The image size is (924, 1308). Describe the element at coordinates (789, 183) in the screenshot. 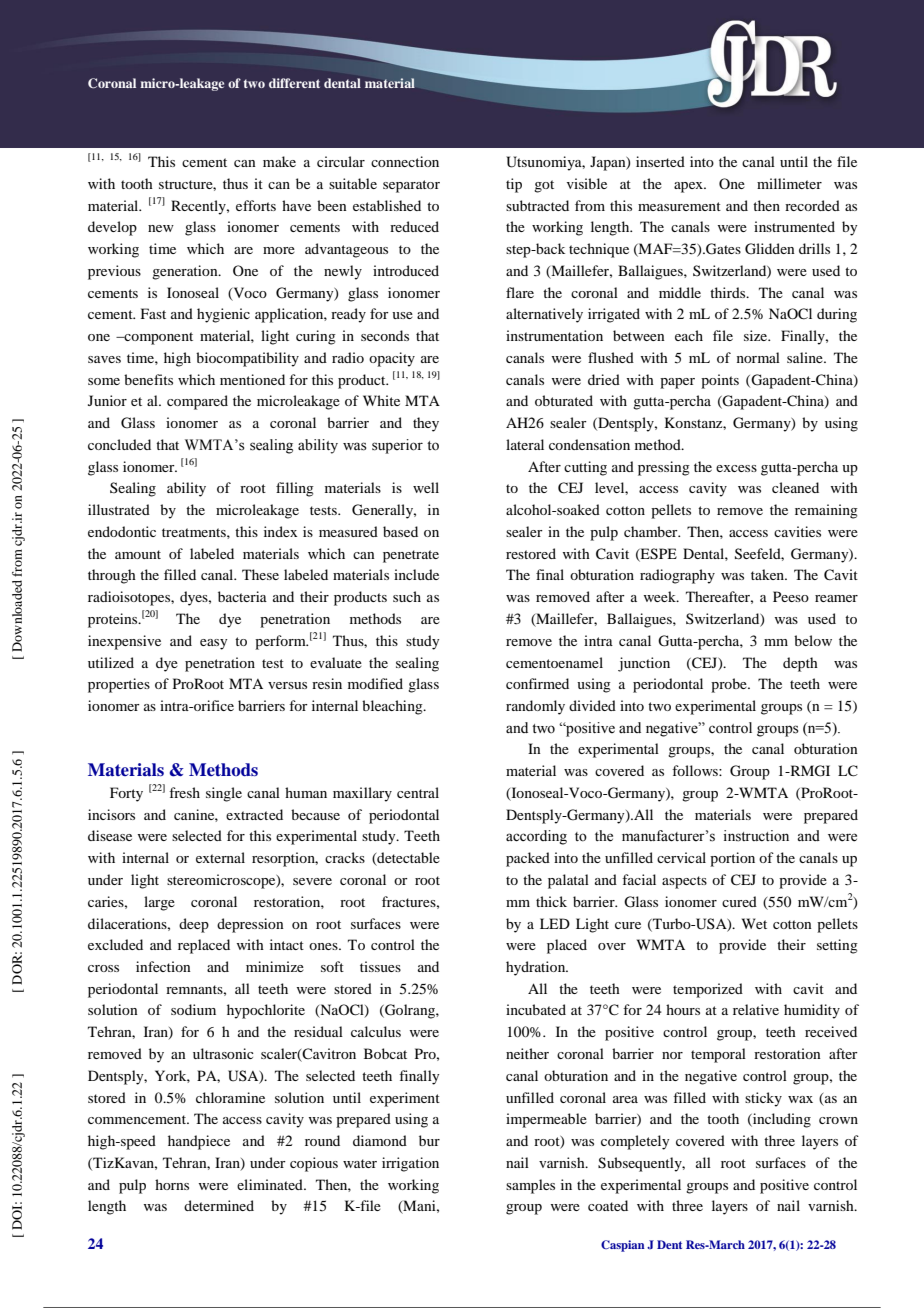

I see `millimeter` at that location.
